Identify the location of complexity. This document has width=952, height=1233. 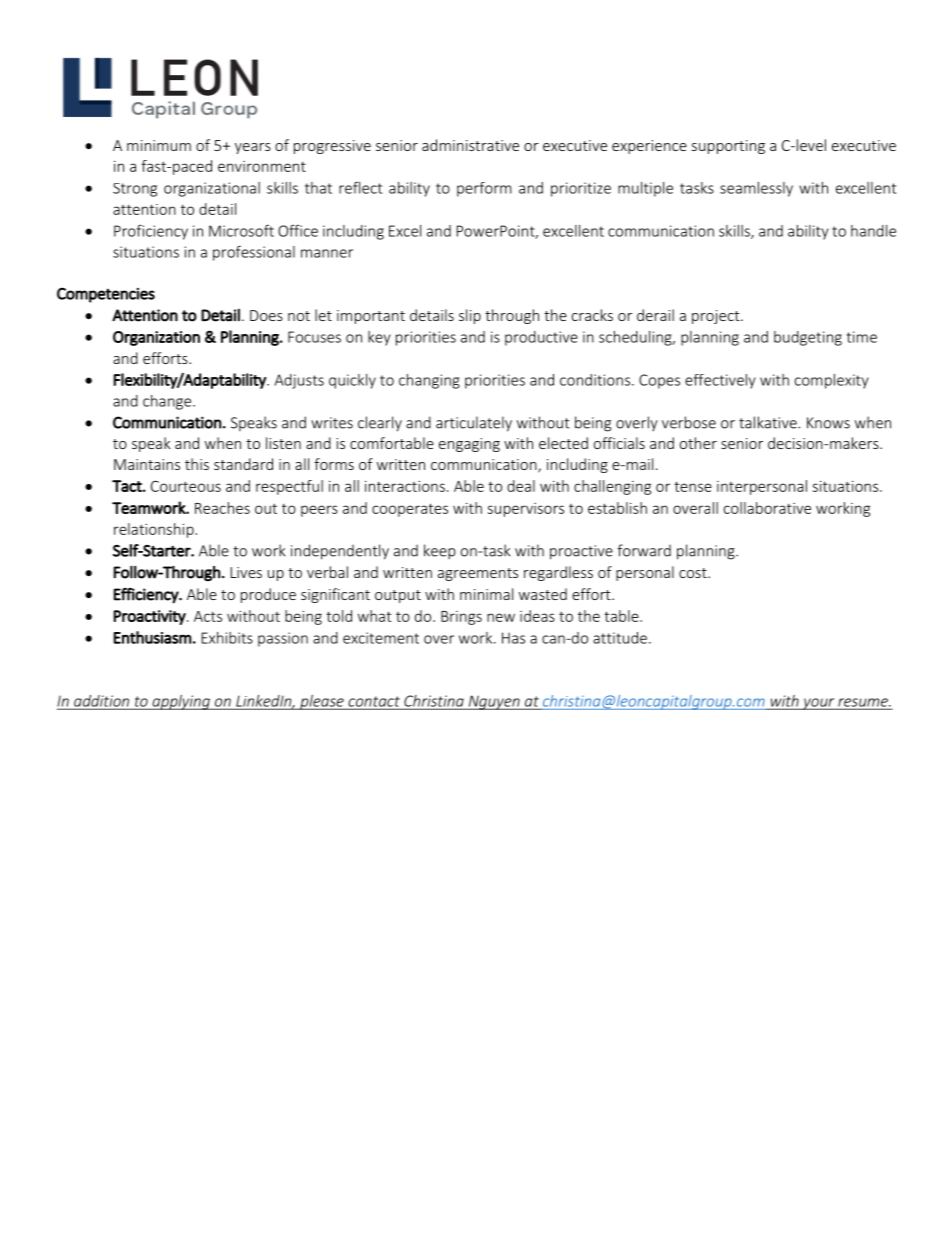
(832, 381).
